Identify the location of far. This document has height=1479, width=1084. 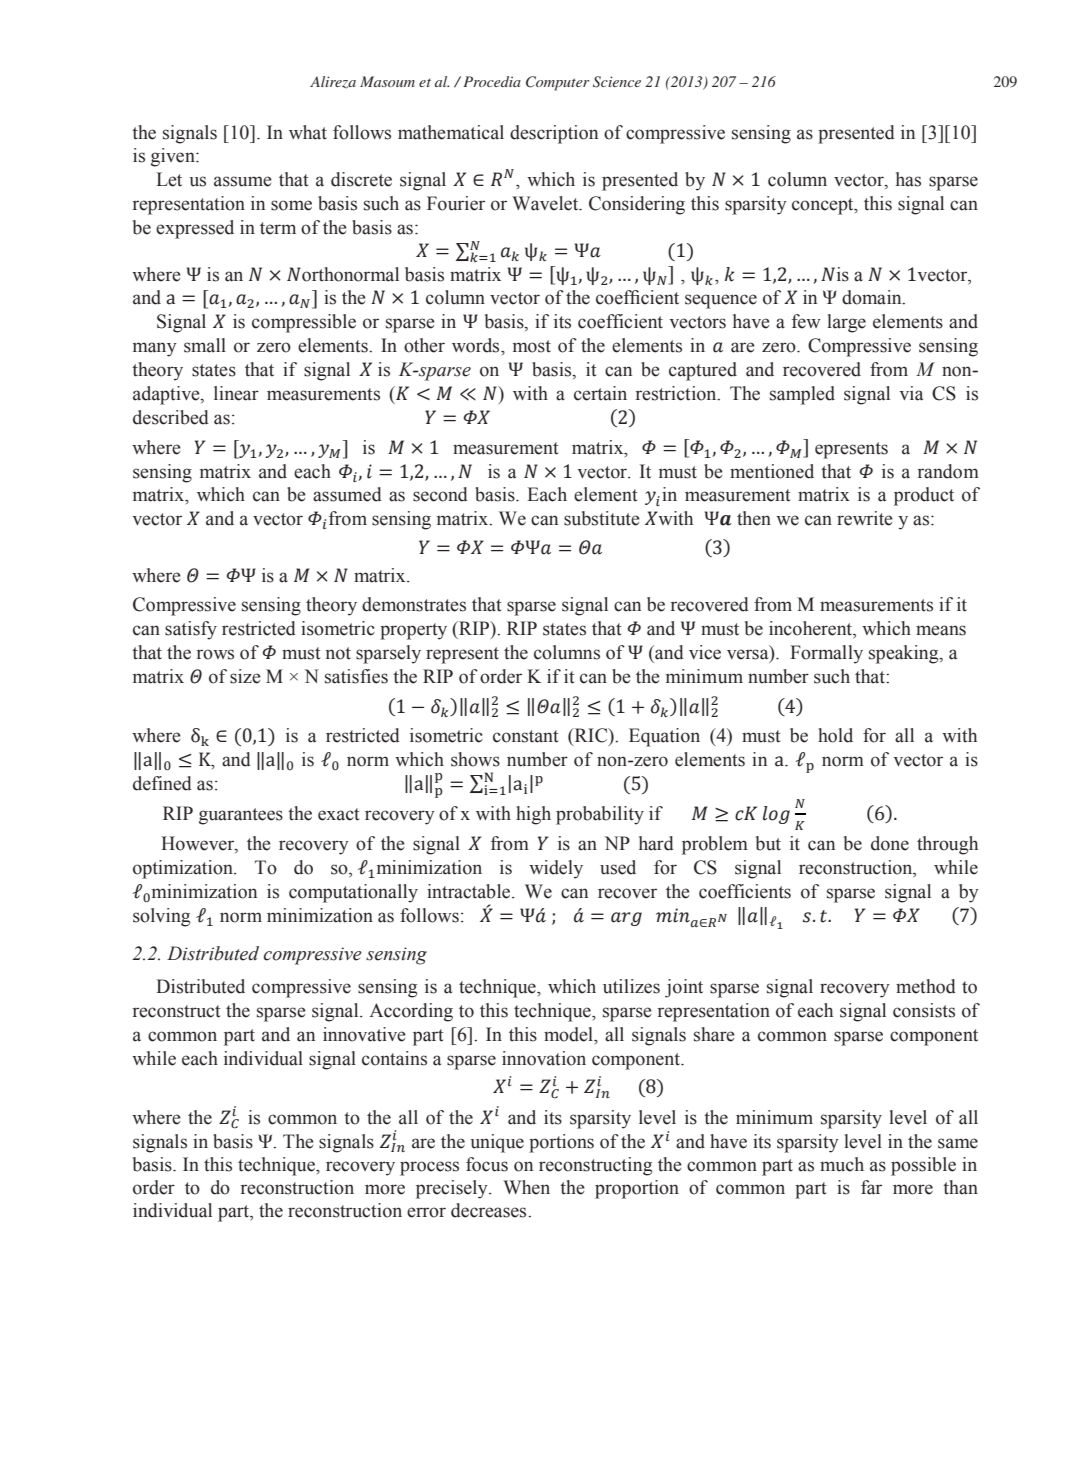
(871, 1187).
